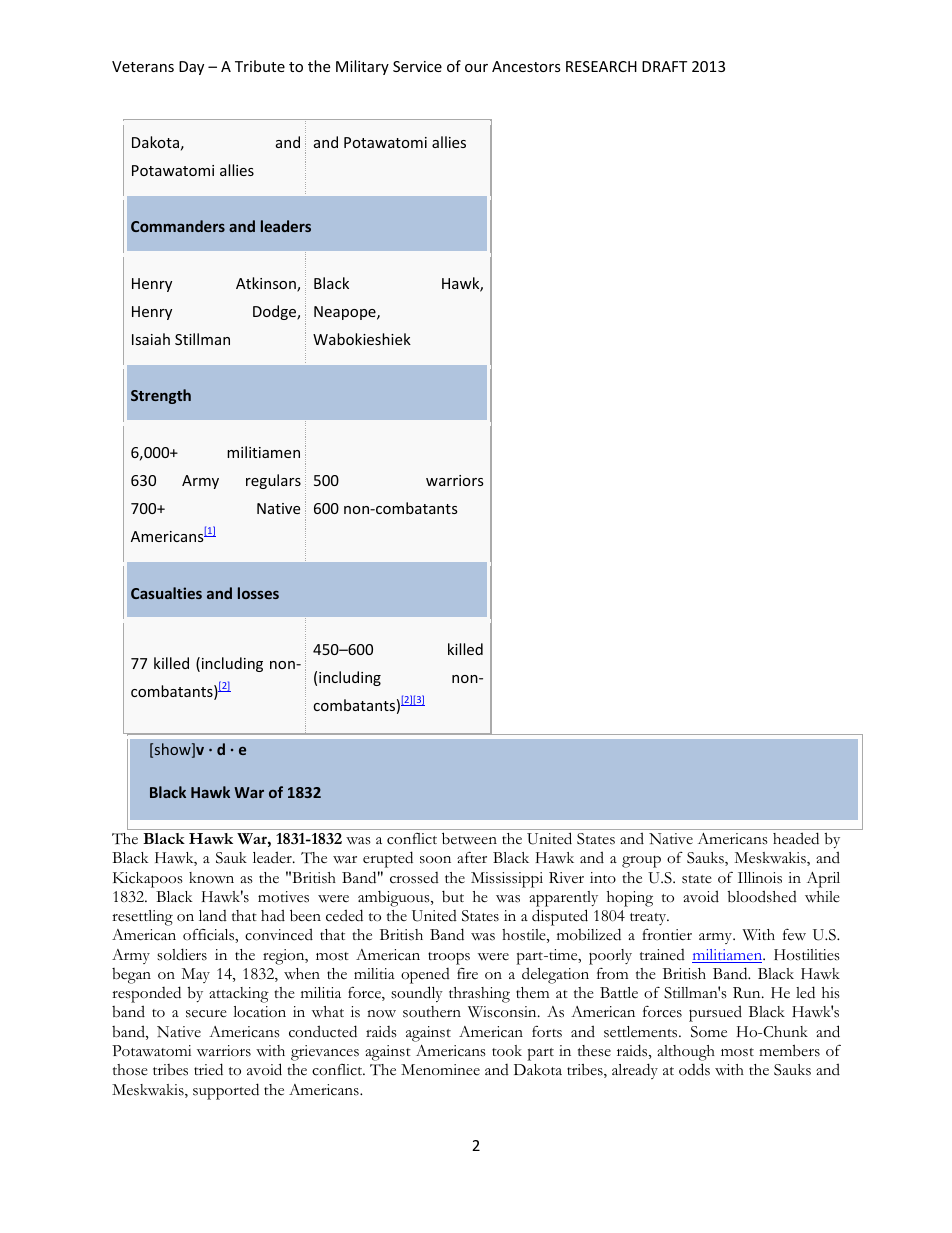 The height and width of the screenshot is (1233, 952). What do you see at coordinates (601, 66) in the screenshot?
I see `RESEARCH` at bounding box center [601, 66].
